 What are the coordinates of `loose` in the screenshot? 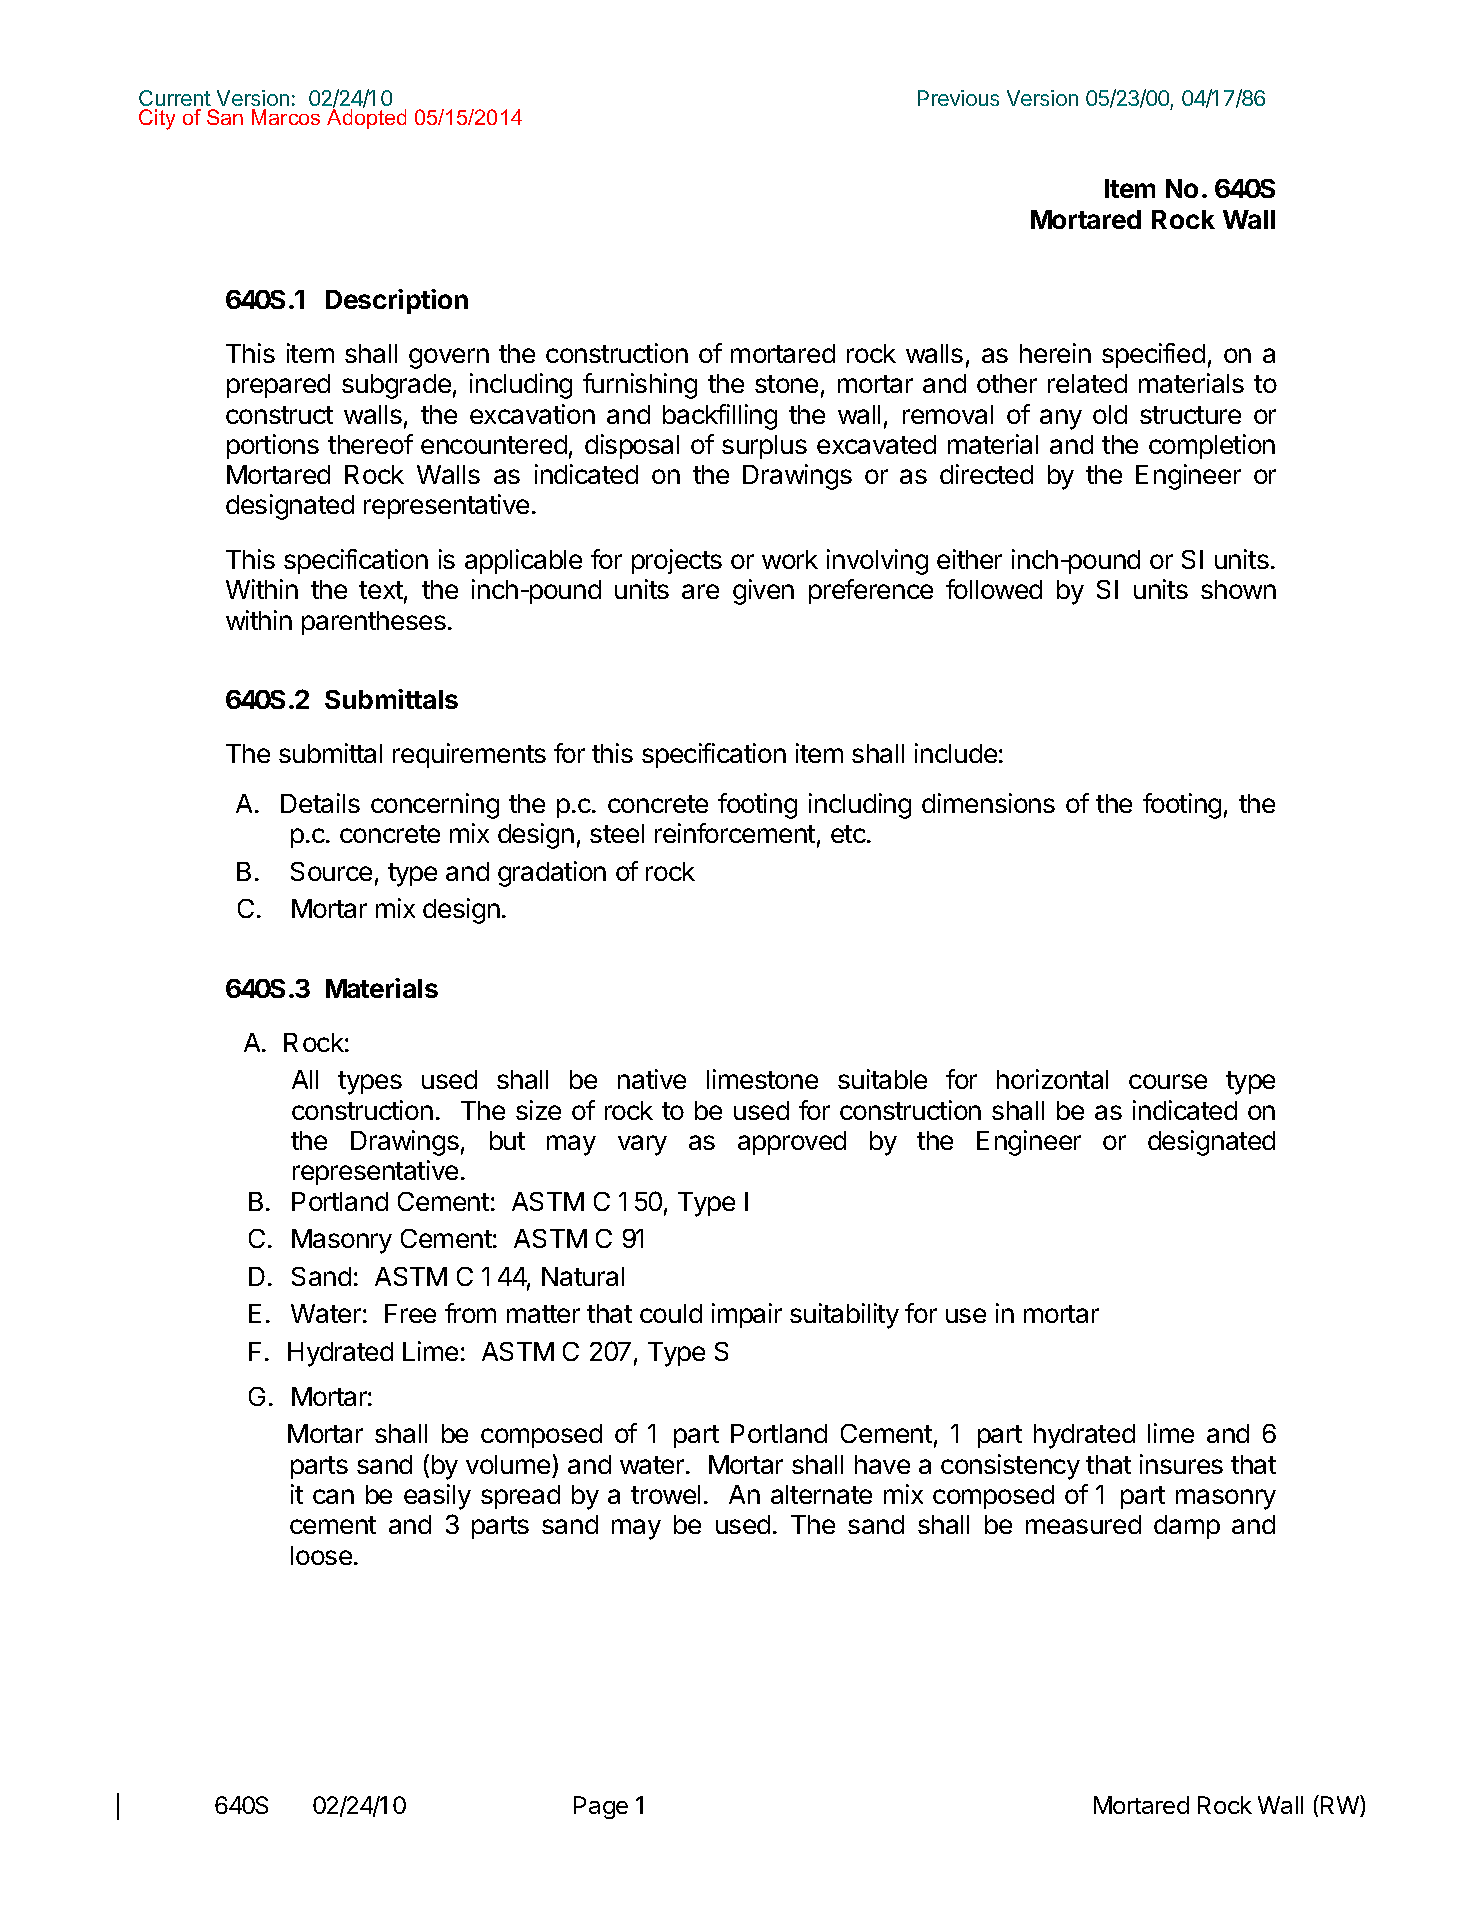 It's located at (321, 1555).
